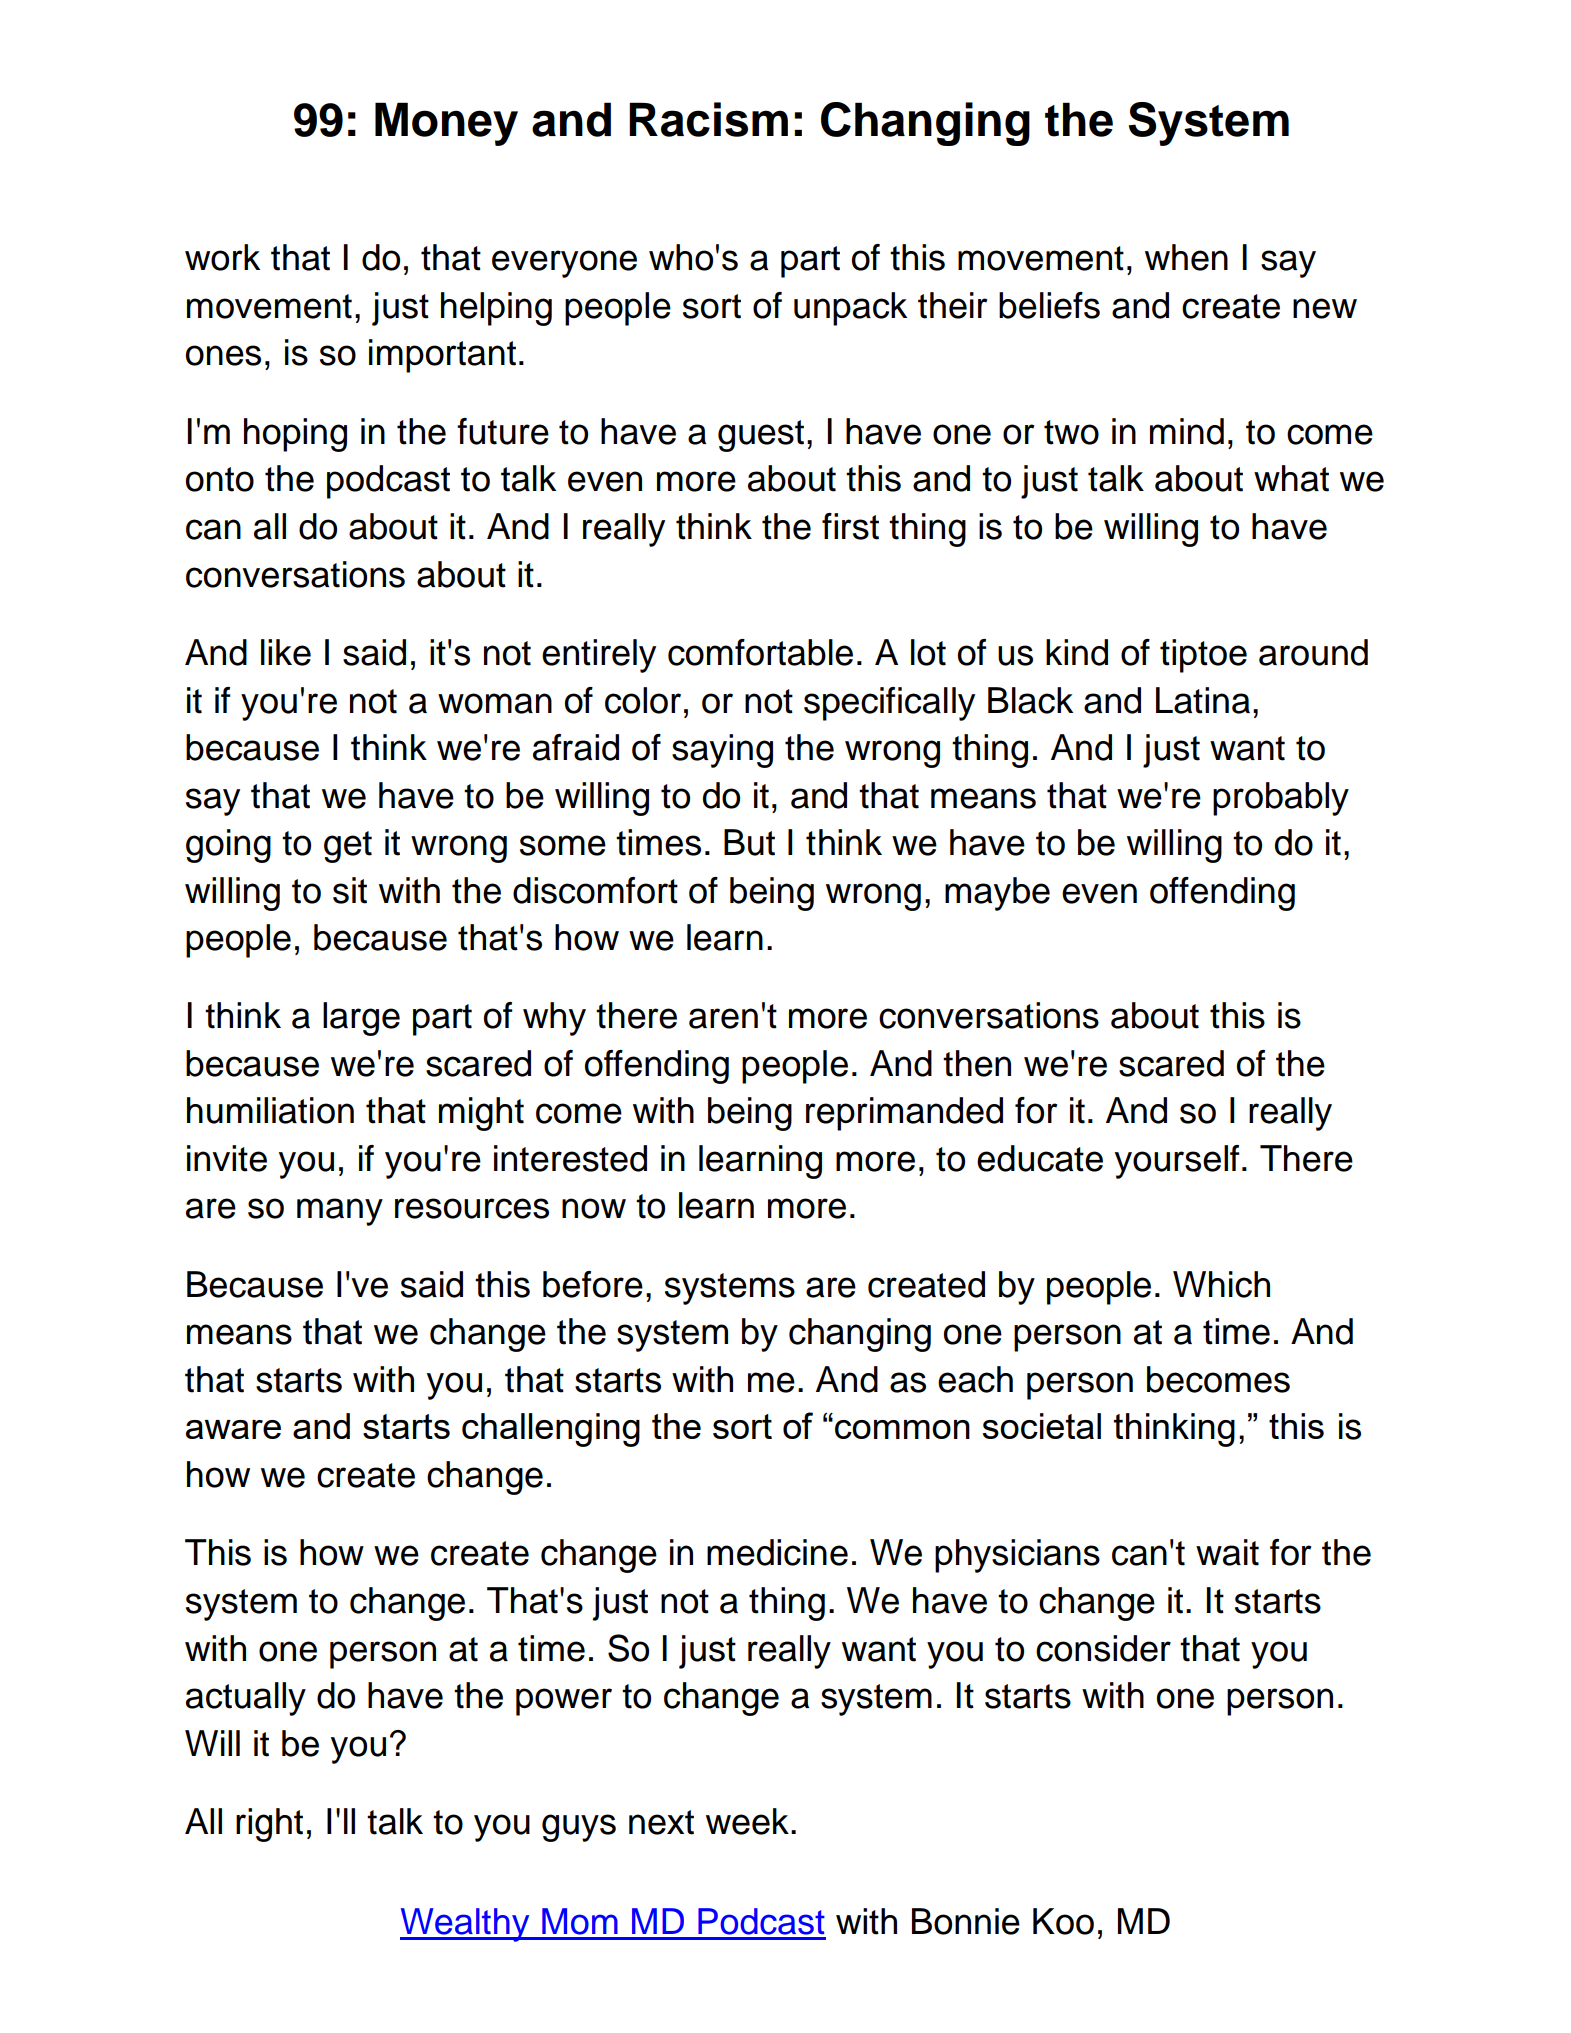  I want to click on when, so click(1186, 257).
